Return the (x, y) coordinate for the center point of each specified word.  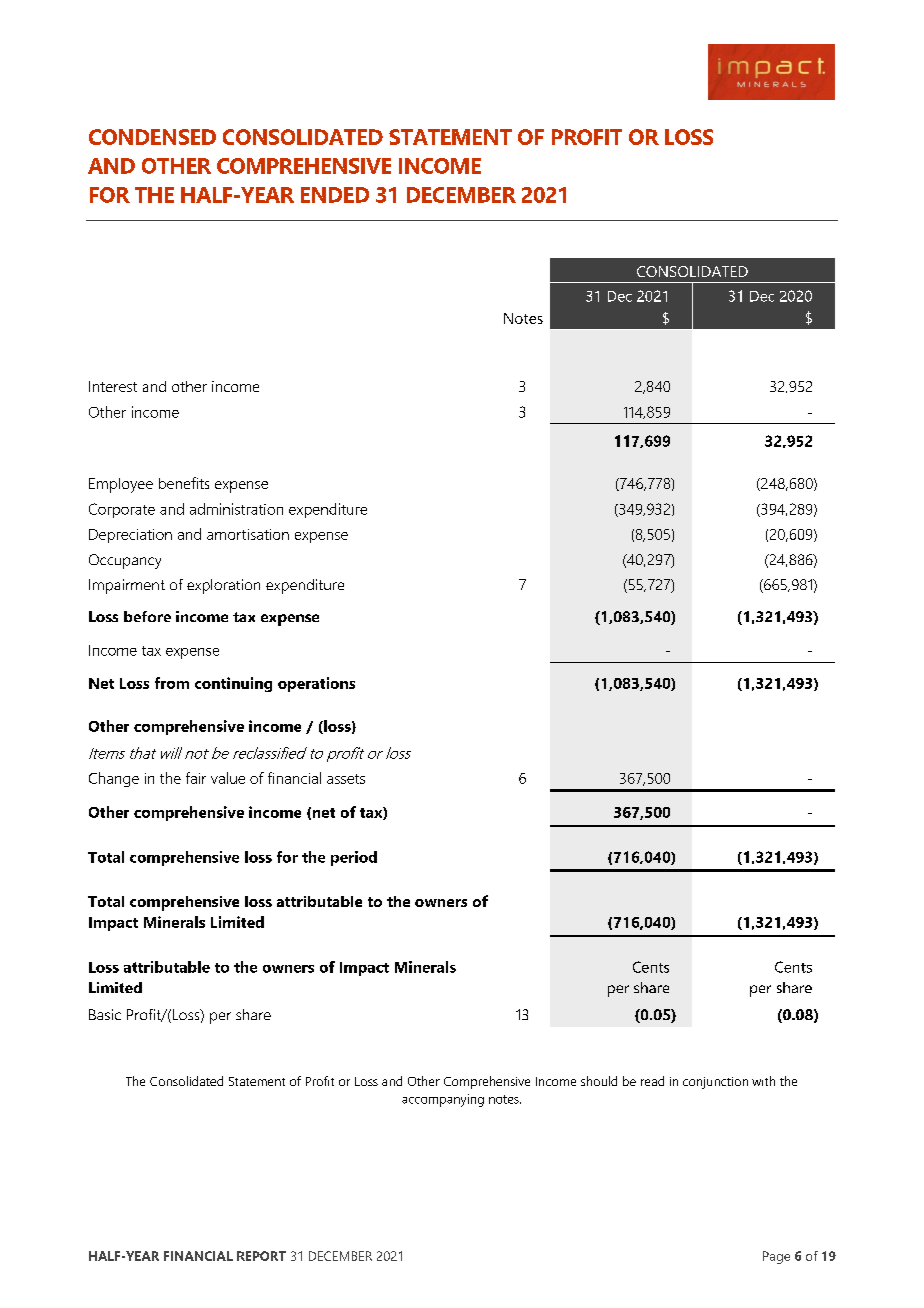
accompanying (443, 1100)
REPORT (261, 1256)
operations (316, 684)
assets (346, 779)
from (172, 683)
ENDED (335, 195)
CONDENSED (152, 137)
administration (236, 509)
